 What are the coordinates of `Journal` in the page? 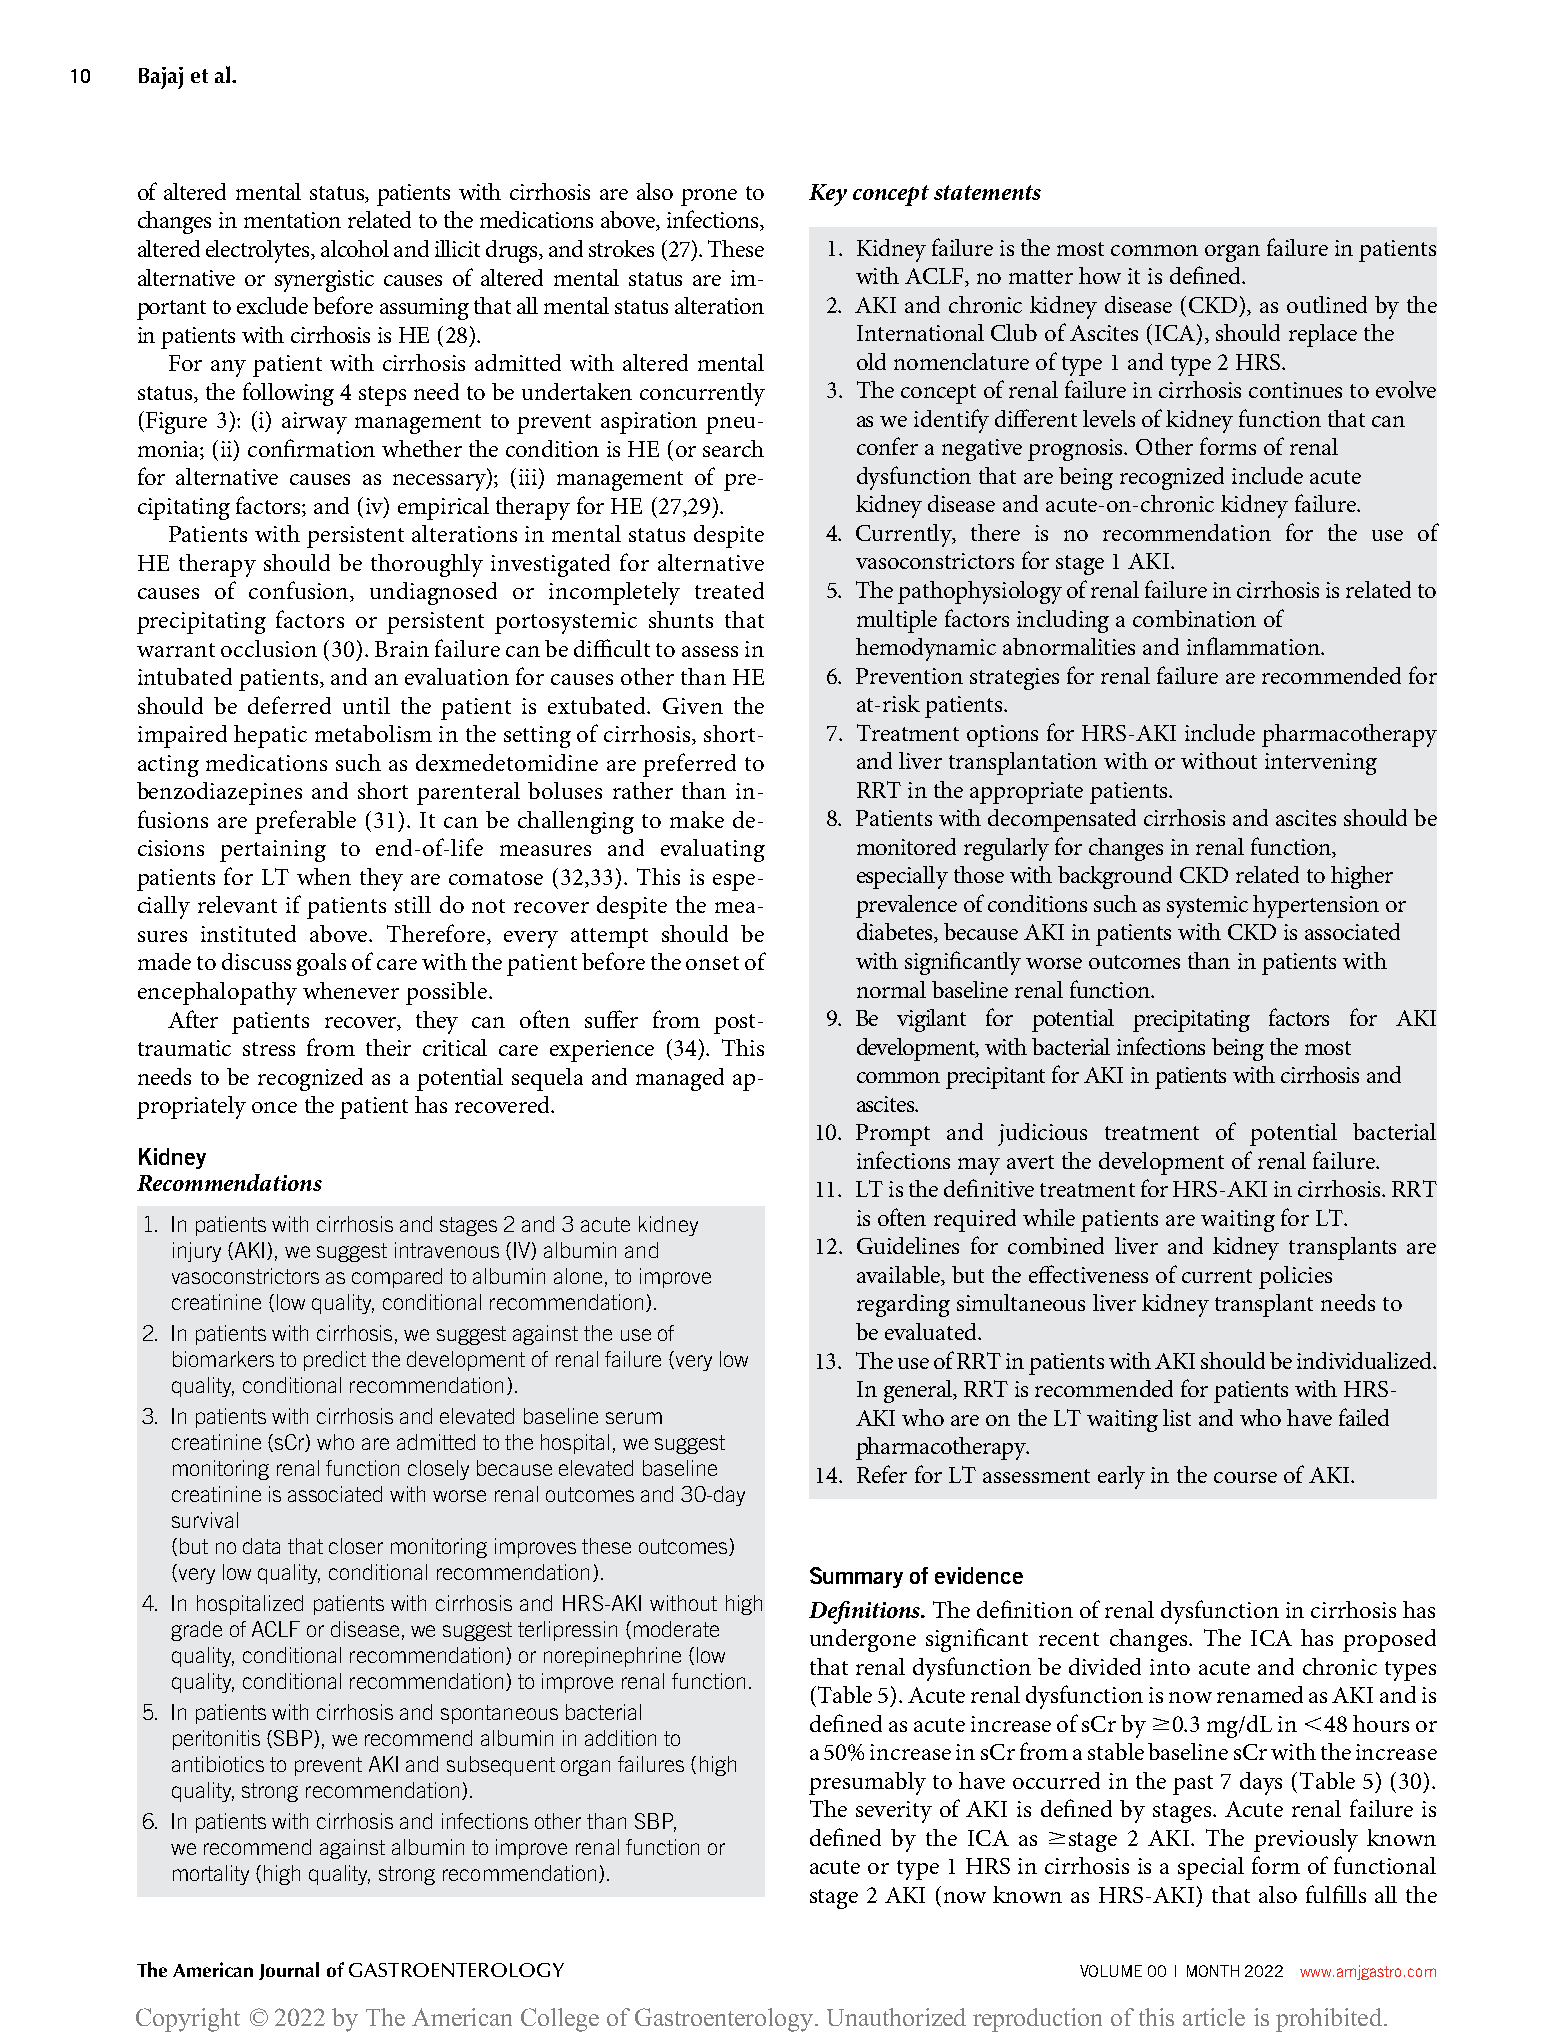 It's located at (289, 1971).
